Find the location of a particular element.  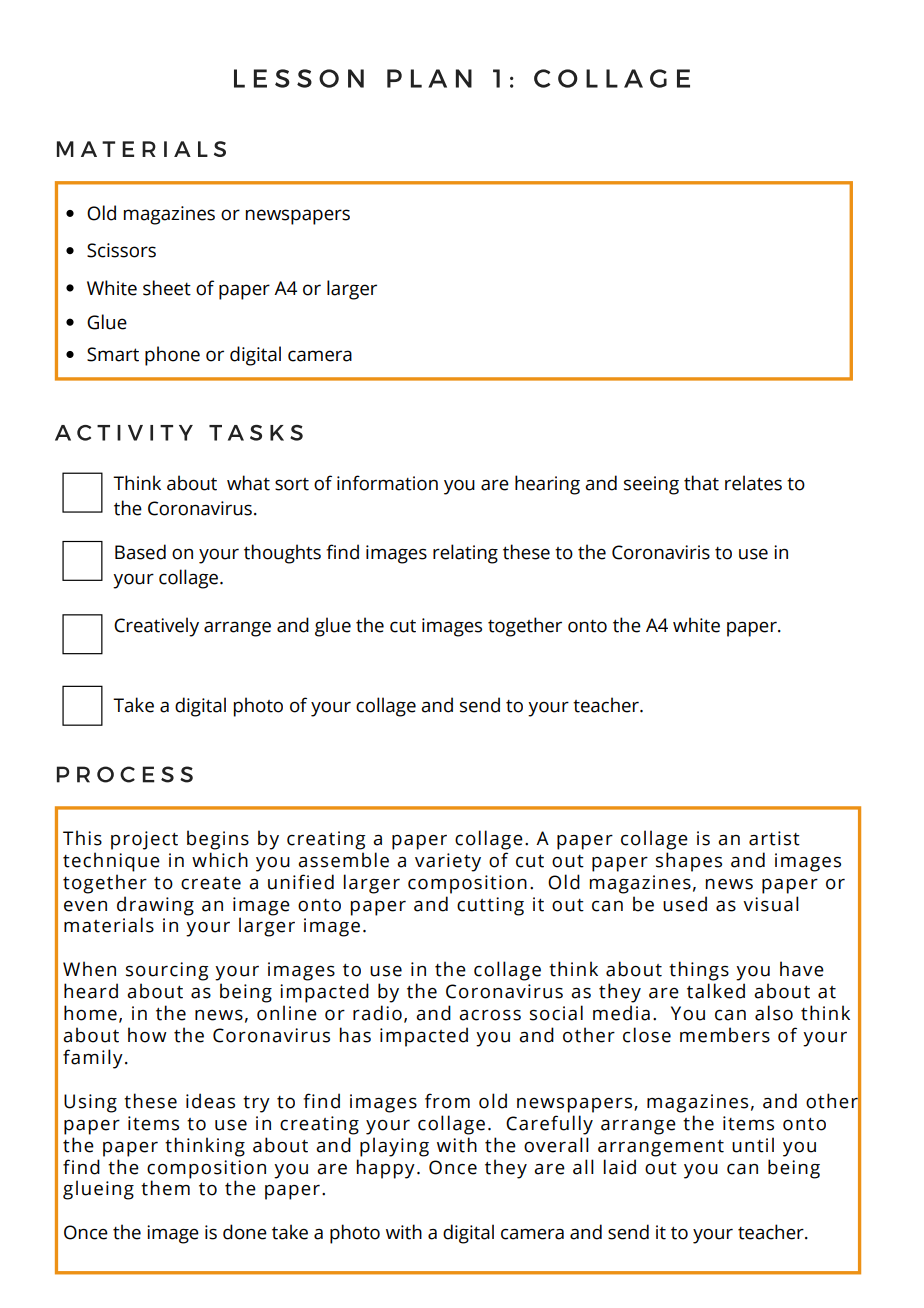

them is located at coordinates (165, 1188).
